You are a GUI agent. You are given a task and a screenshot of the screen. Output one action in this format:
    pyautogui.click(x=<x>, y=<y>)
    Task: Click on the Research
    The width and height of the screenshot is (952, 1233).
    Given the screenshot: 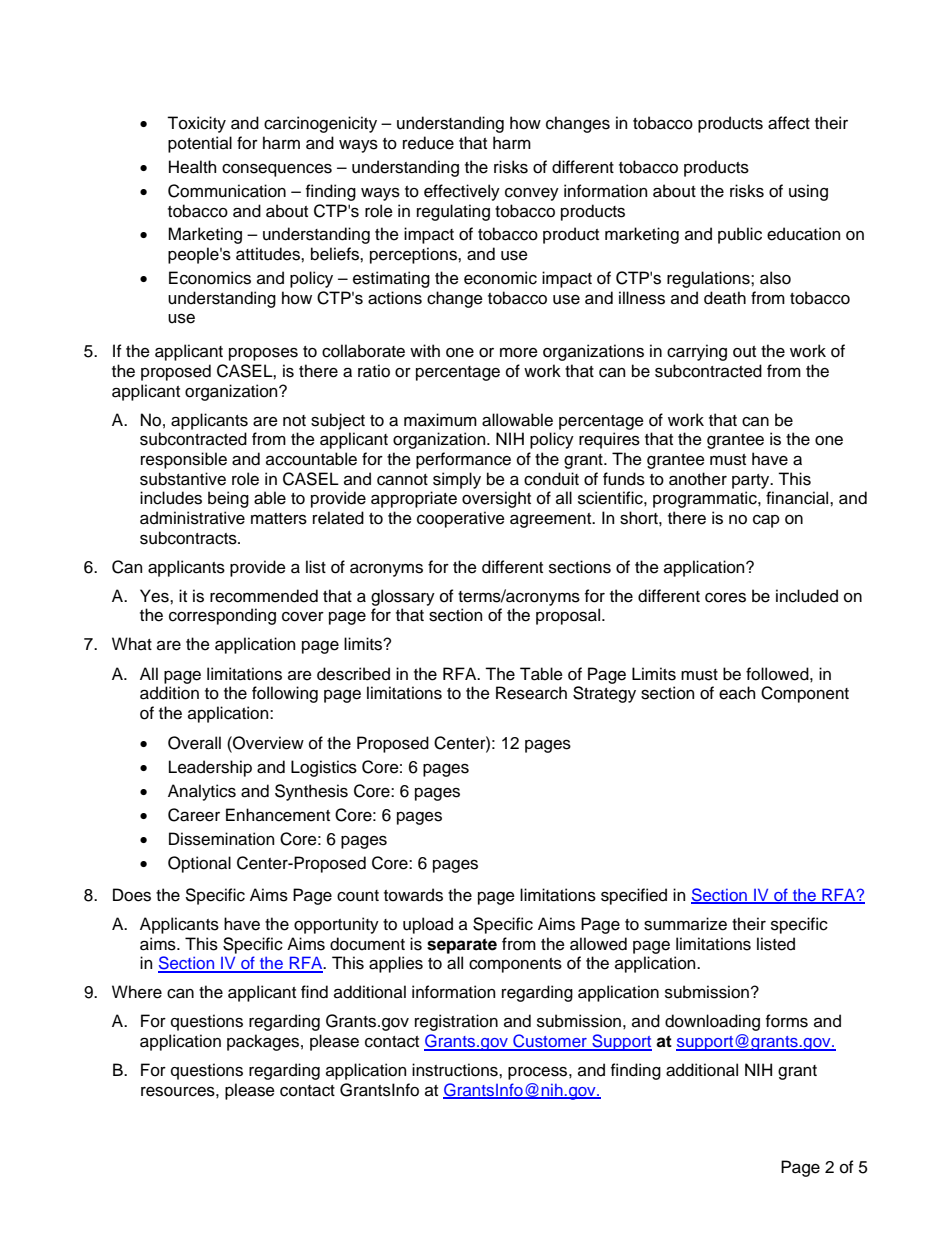 What is the action you would take?
    pyautogui.click(x=531, y=693)
